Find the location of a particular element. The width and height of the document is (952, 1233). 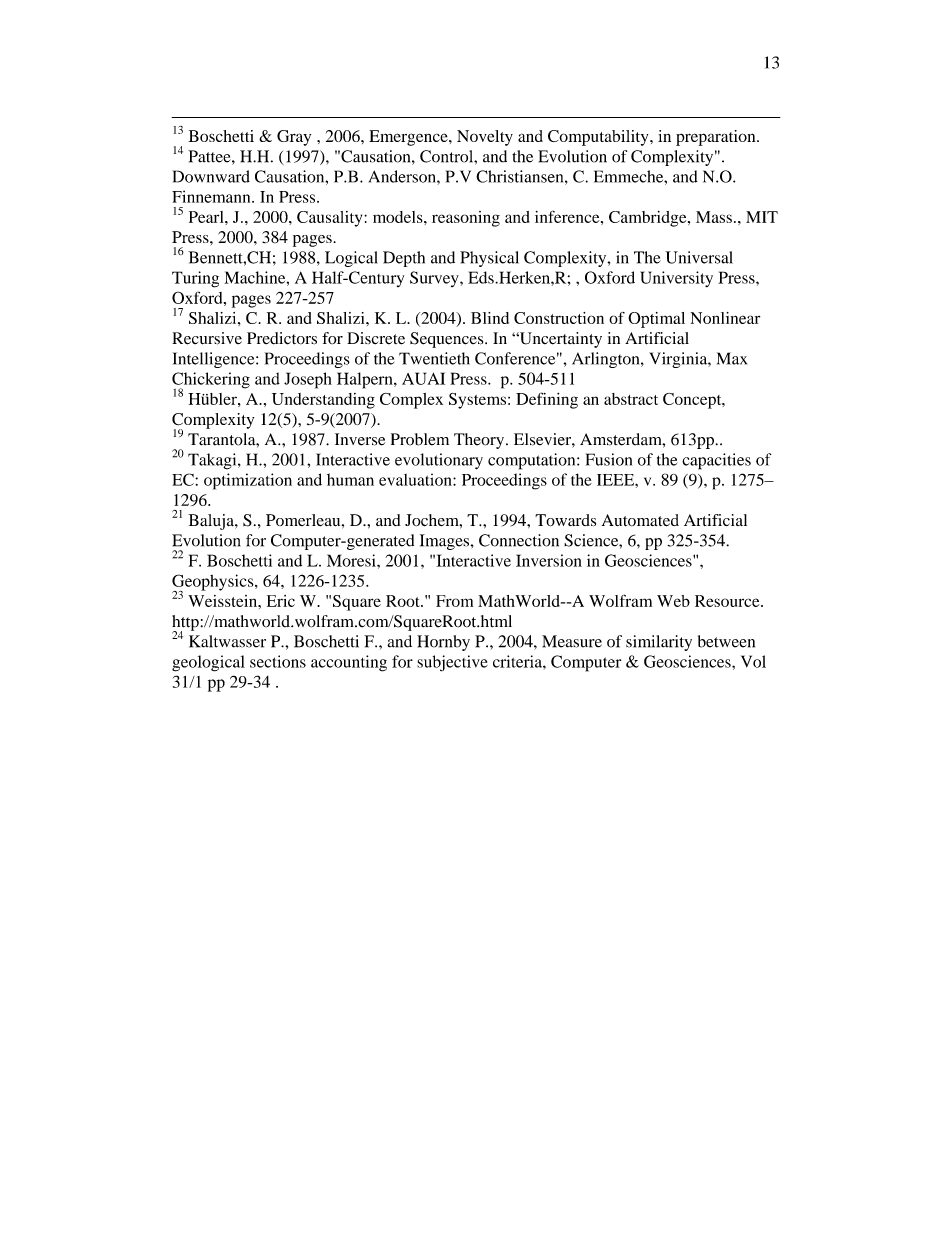

Understanding is located at coordinates (323, 401).
